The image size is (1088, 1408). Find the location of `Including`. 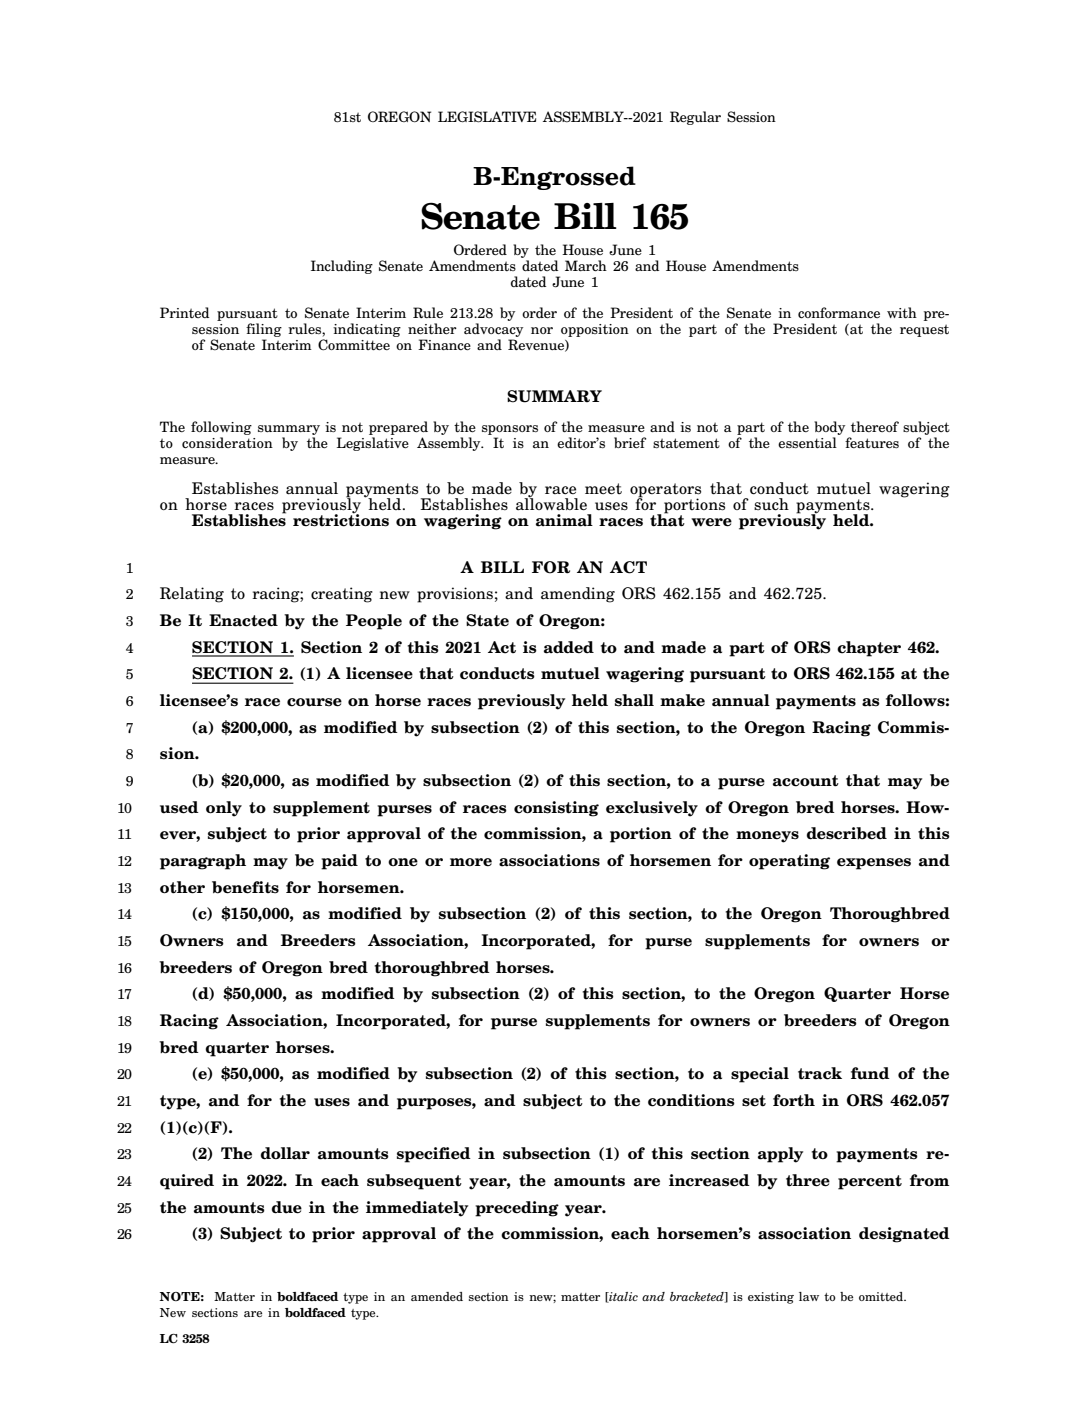

Including is located at coordinates (342, 267).
